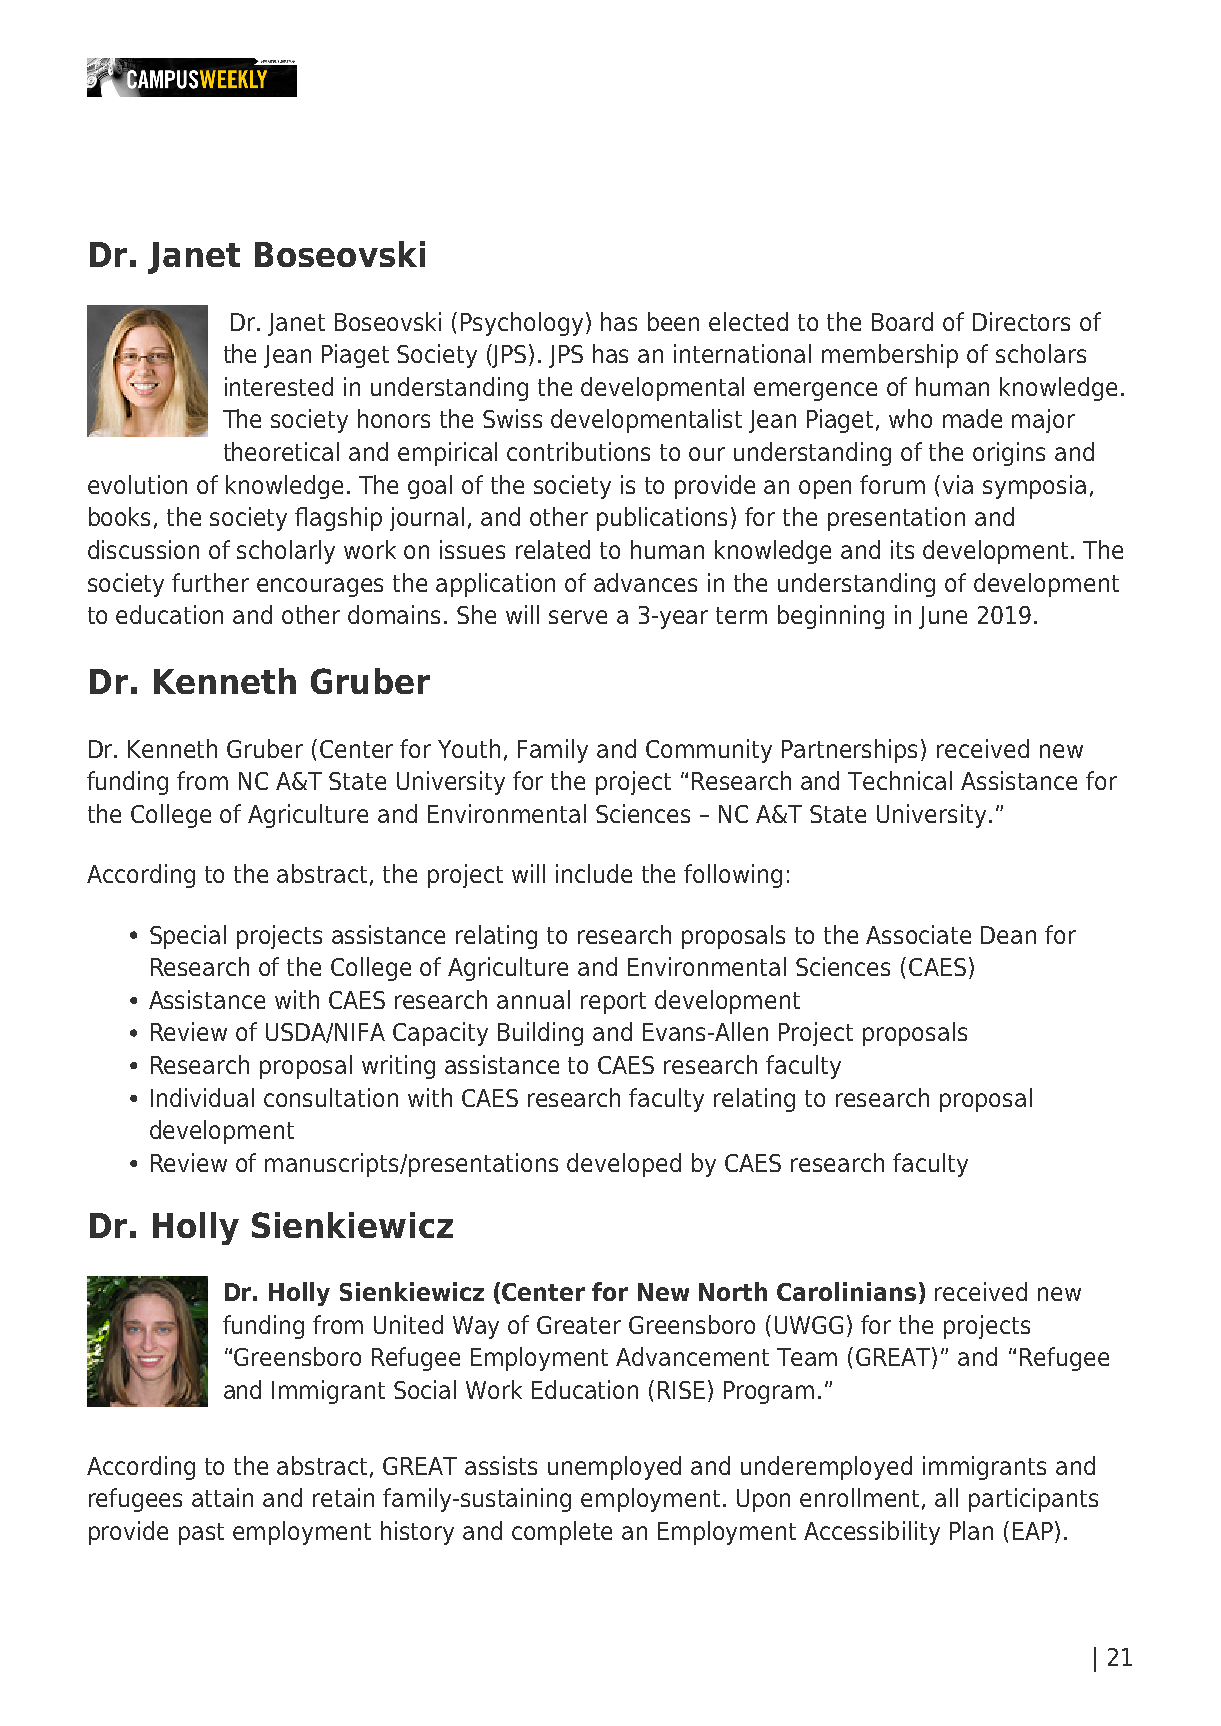 The image size is (1221, 1726). What do you see at coordinates (890, 356) in the page?
I see `membership` at bounding box center [890, 356].
